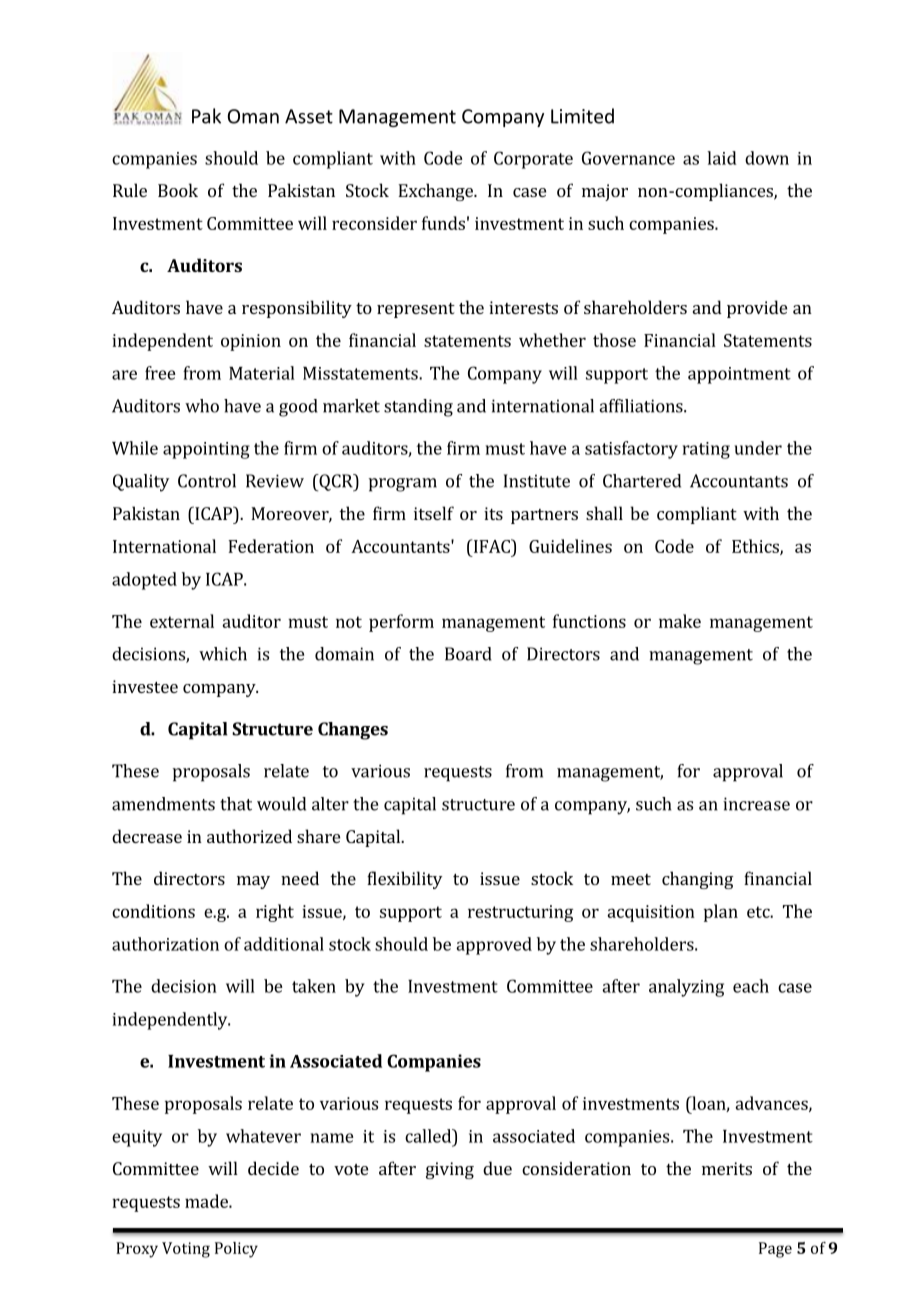 The height and width of the image is (1307, 924). I want to click on approved, so click(494, 946).
